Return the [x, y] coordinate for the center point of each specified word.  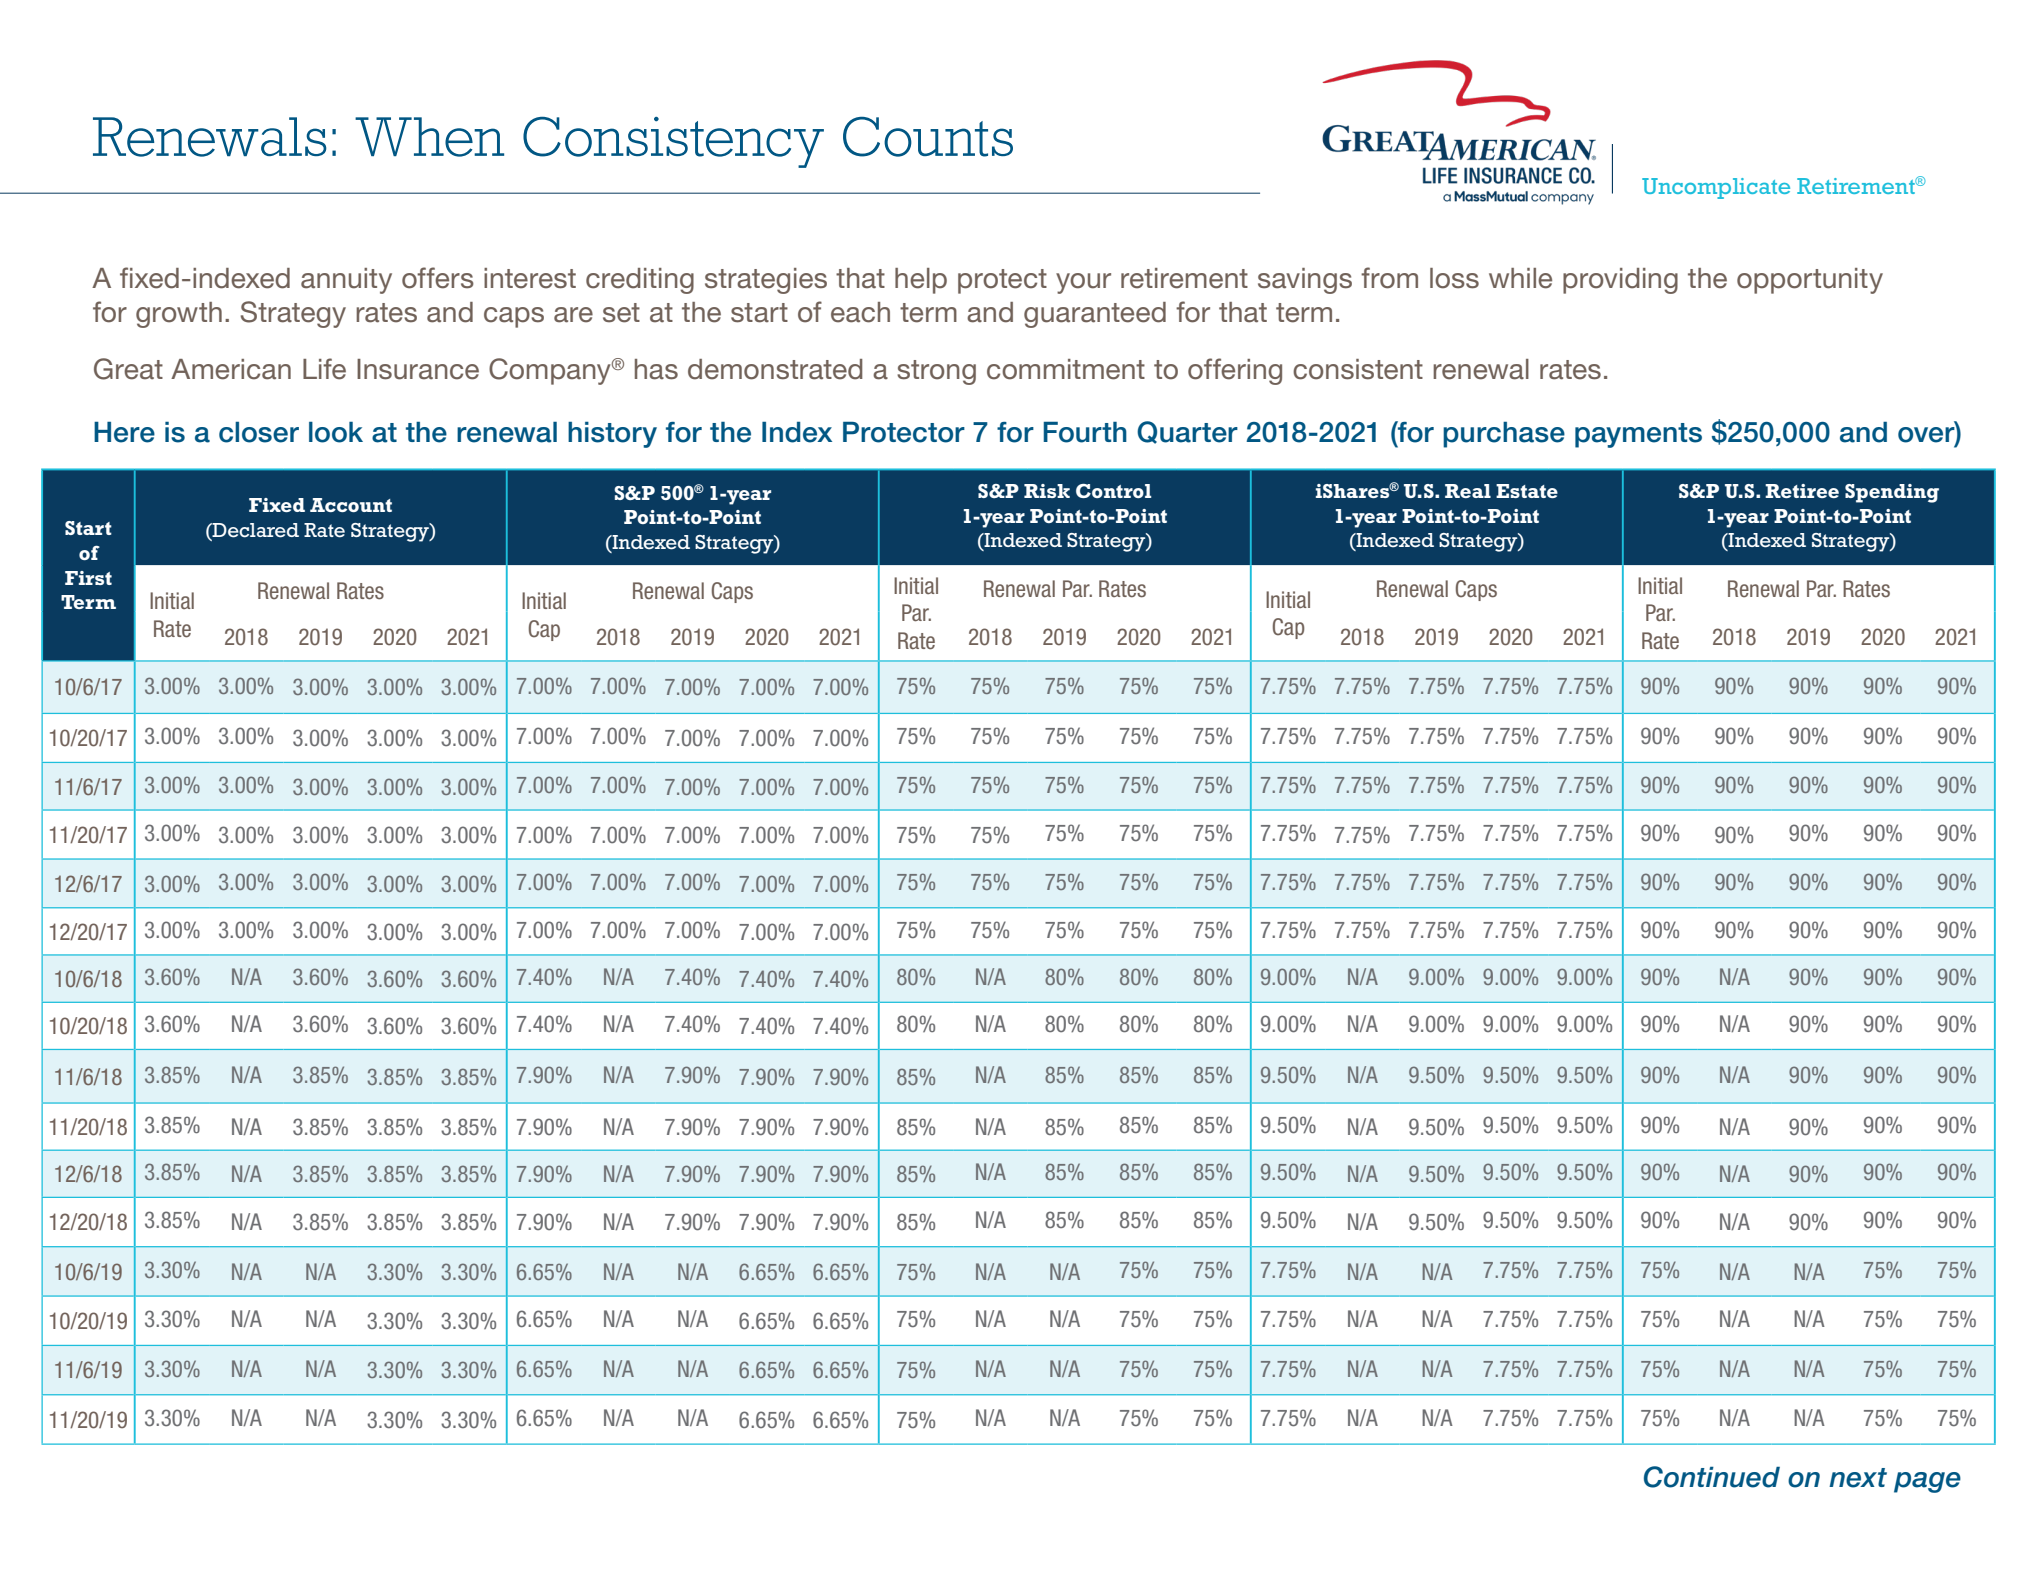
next [1858, 1478]
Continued [1712, 1477]
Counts [928, 137]
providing [1620, 281]
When [429, 137]
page [1927, 1482]
